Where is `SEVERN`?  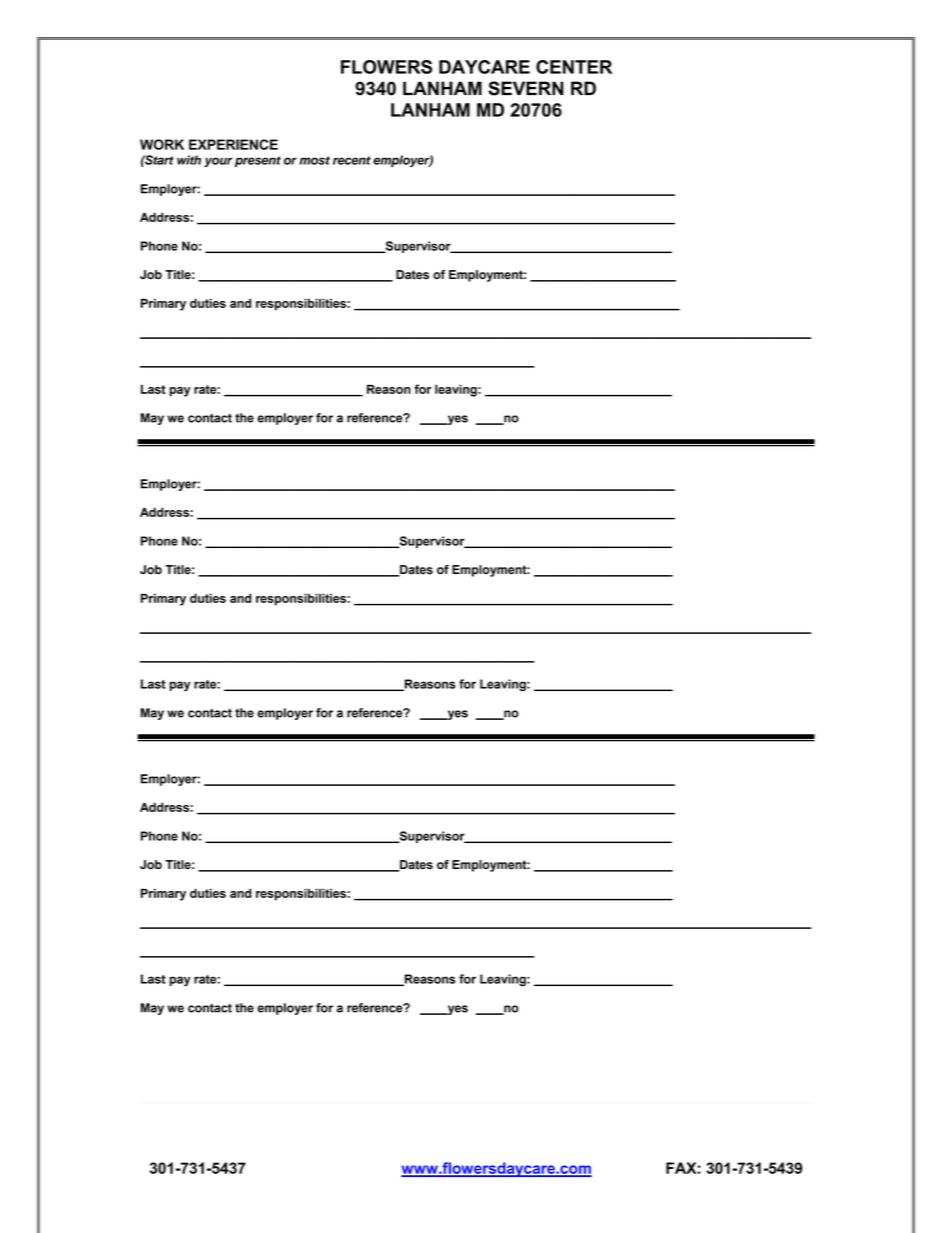
SEVERN is located at coordinates (526, 88).
